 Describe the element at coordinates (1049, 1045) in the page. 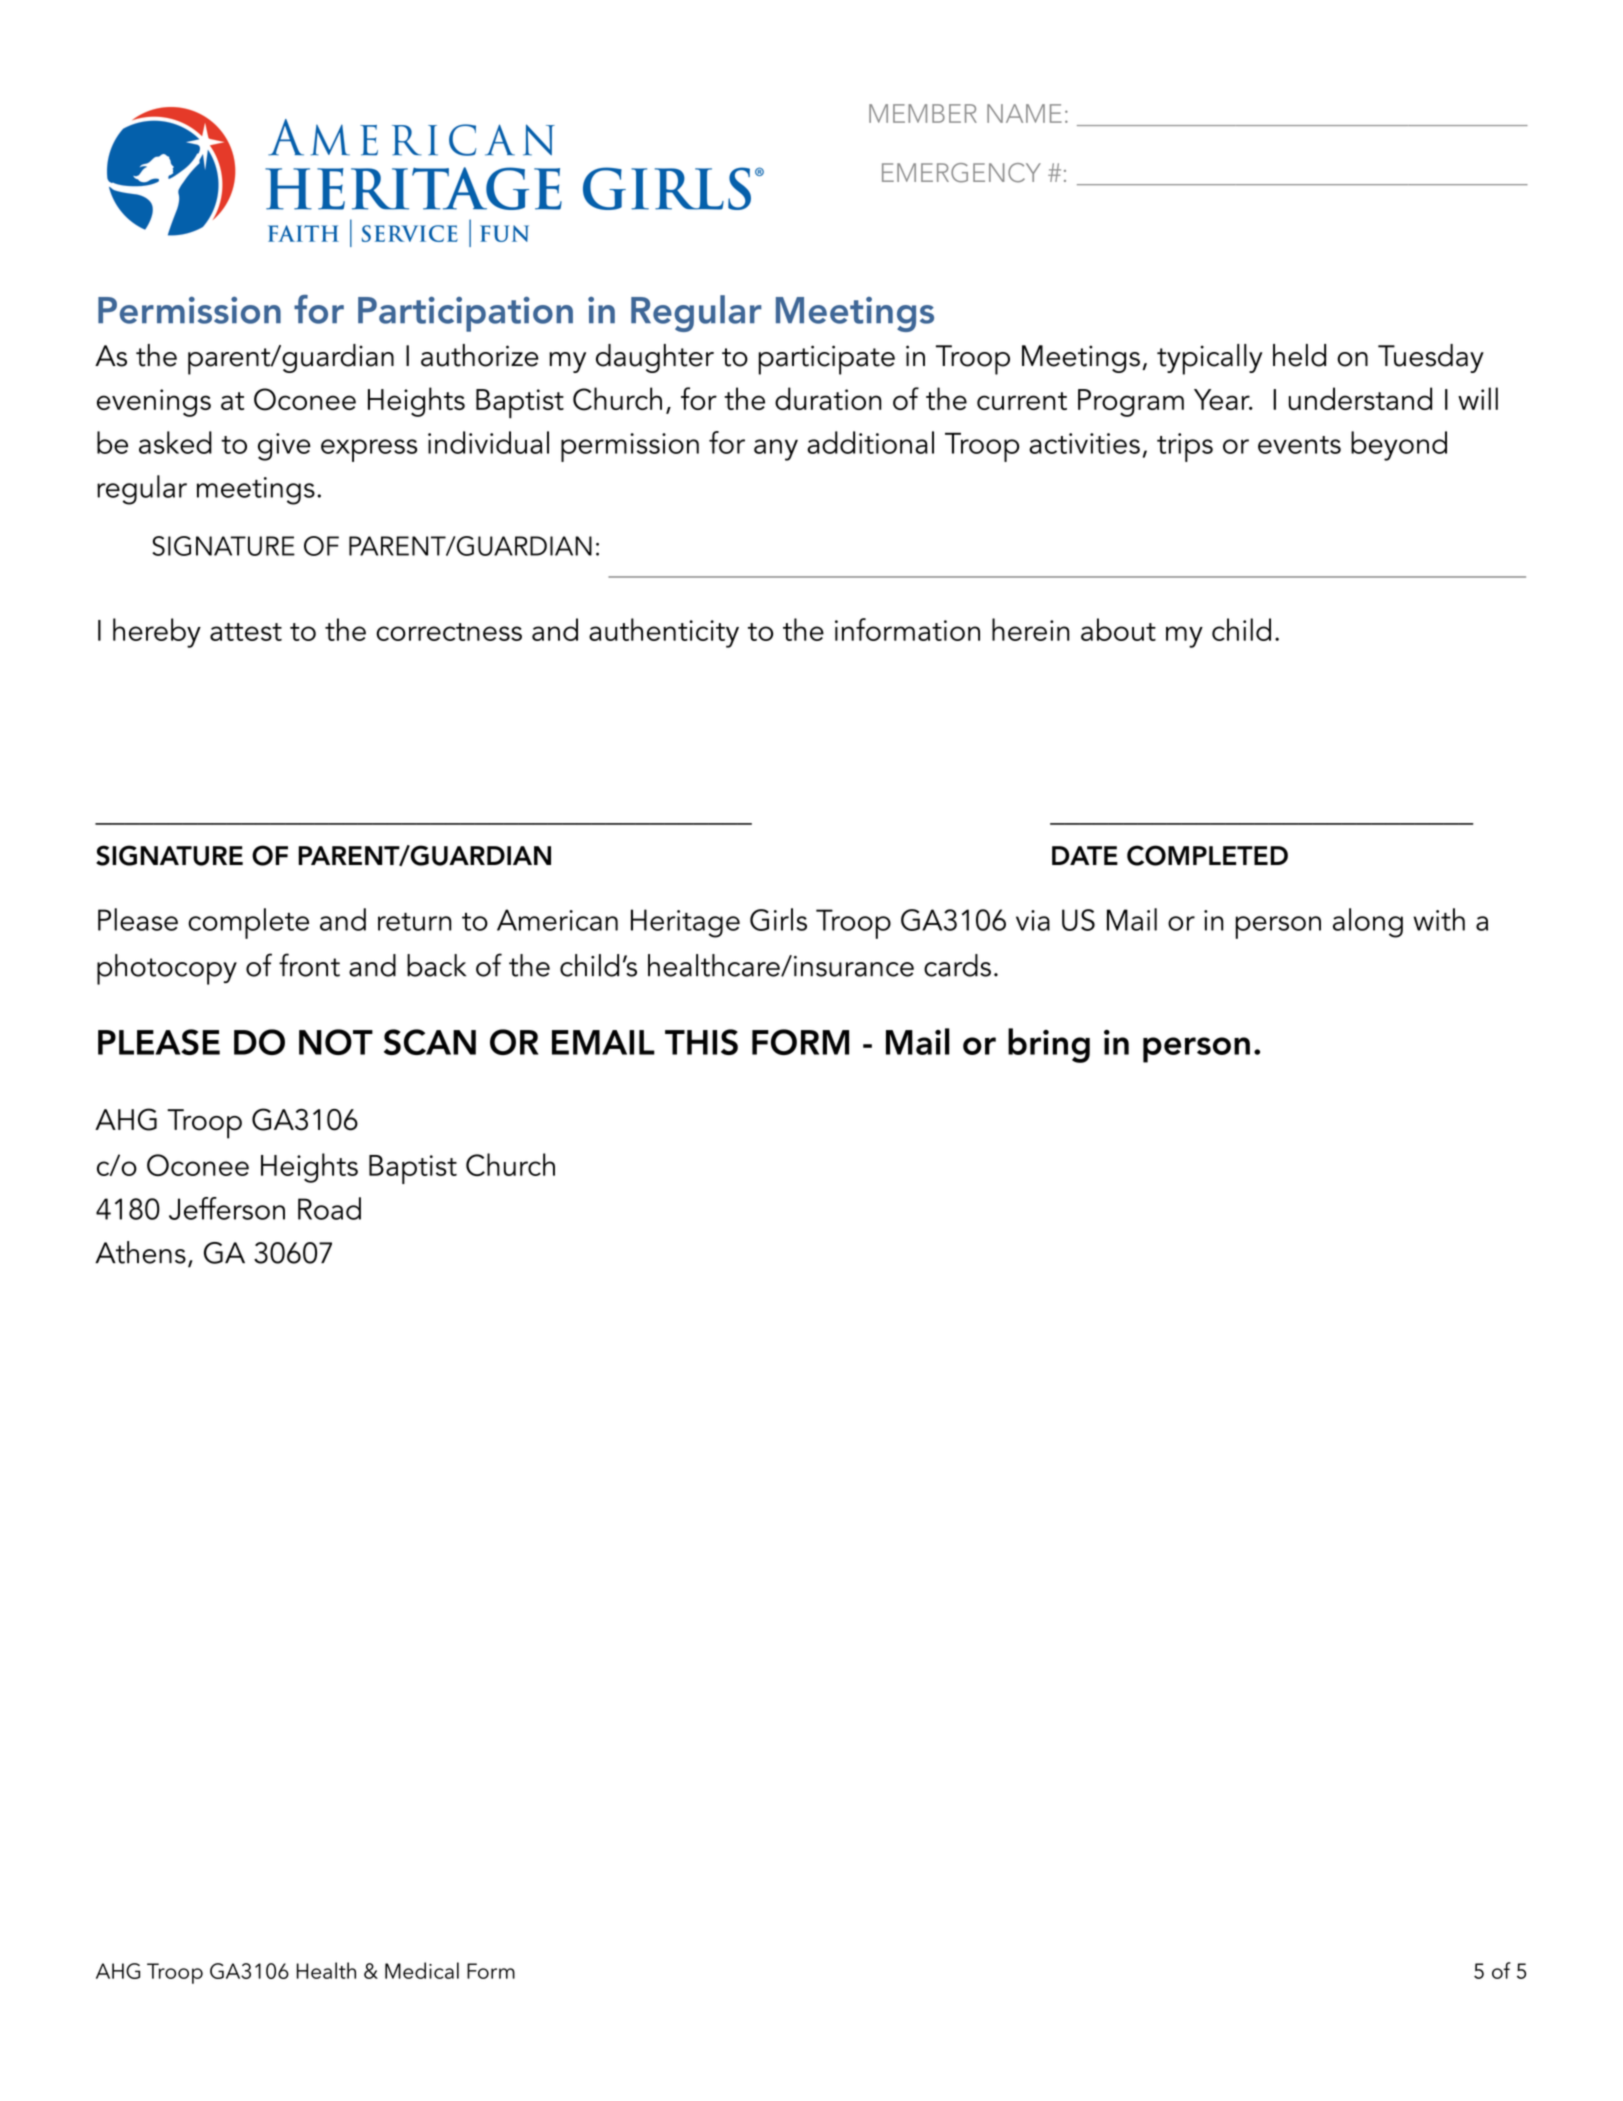

I see `bring` at that location.
